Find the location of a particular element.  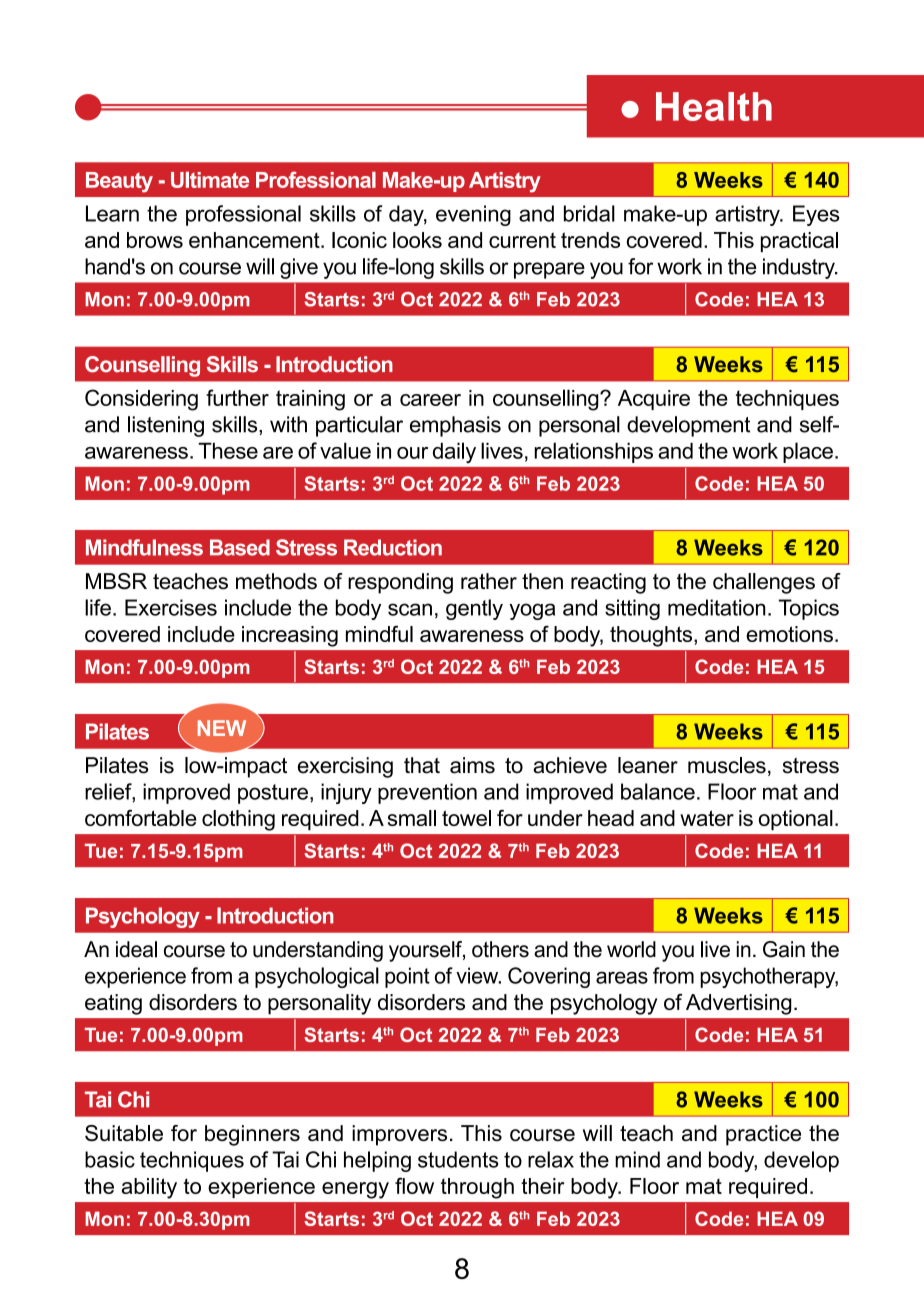

ability is located at coordinates (149, 1188).
